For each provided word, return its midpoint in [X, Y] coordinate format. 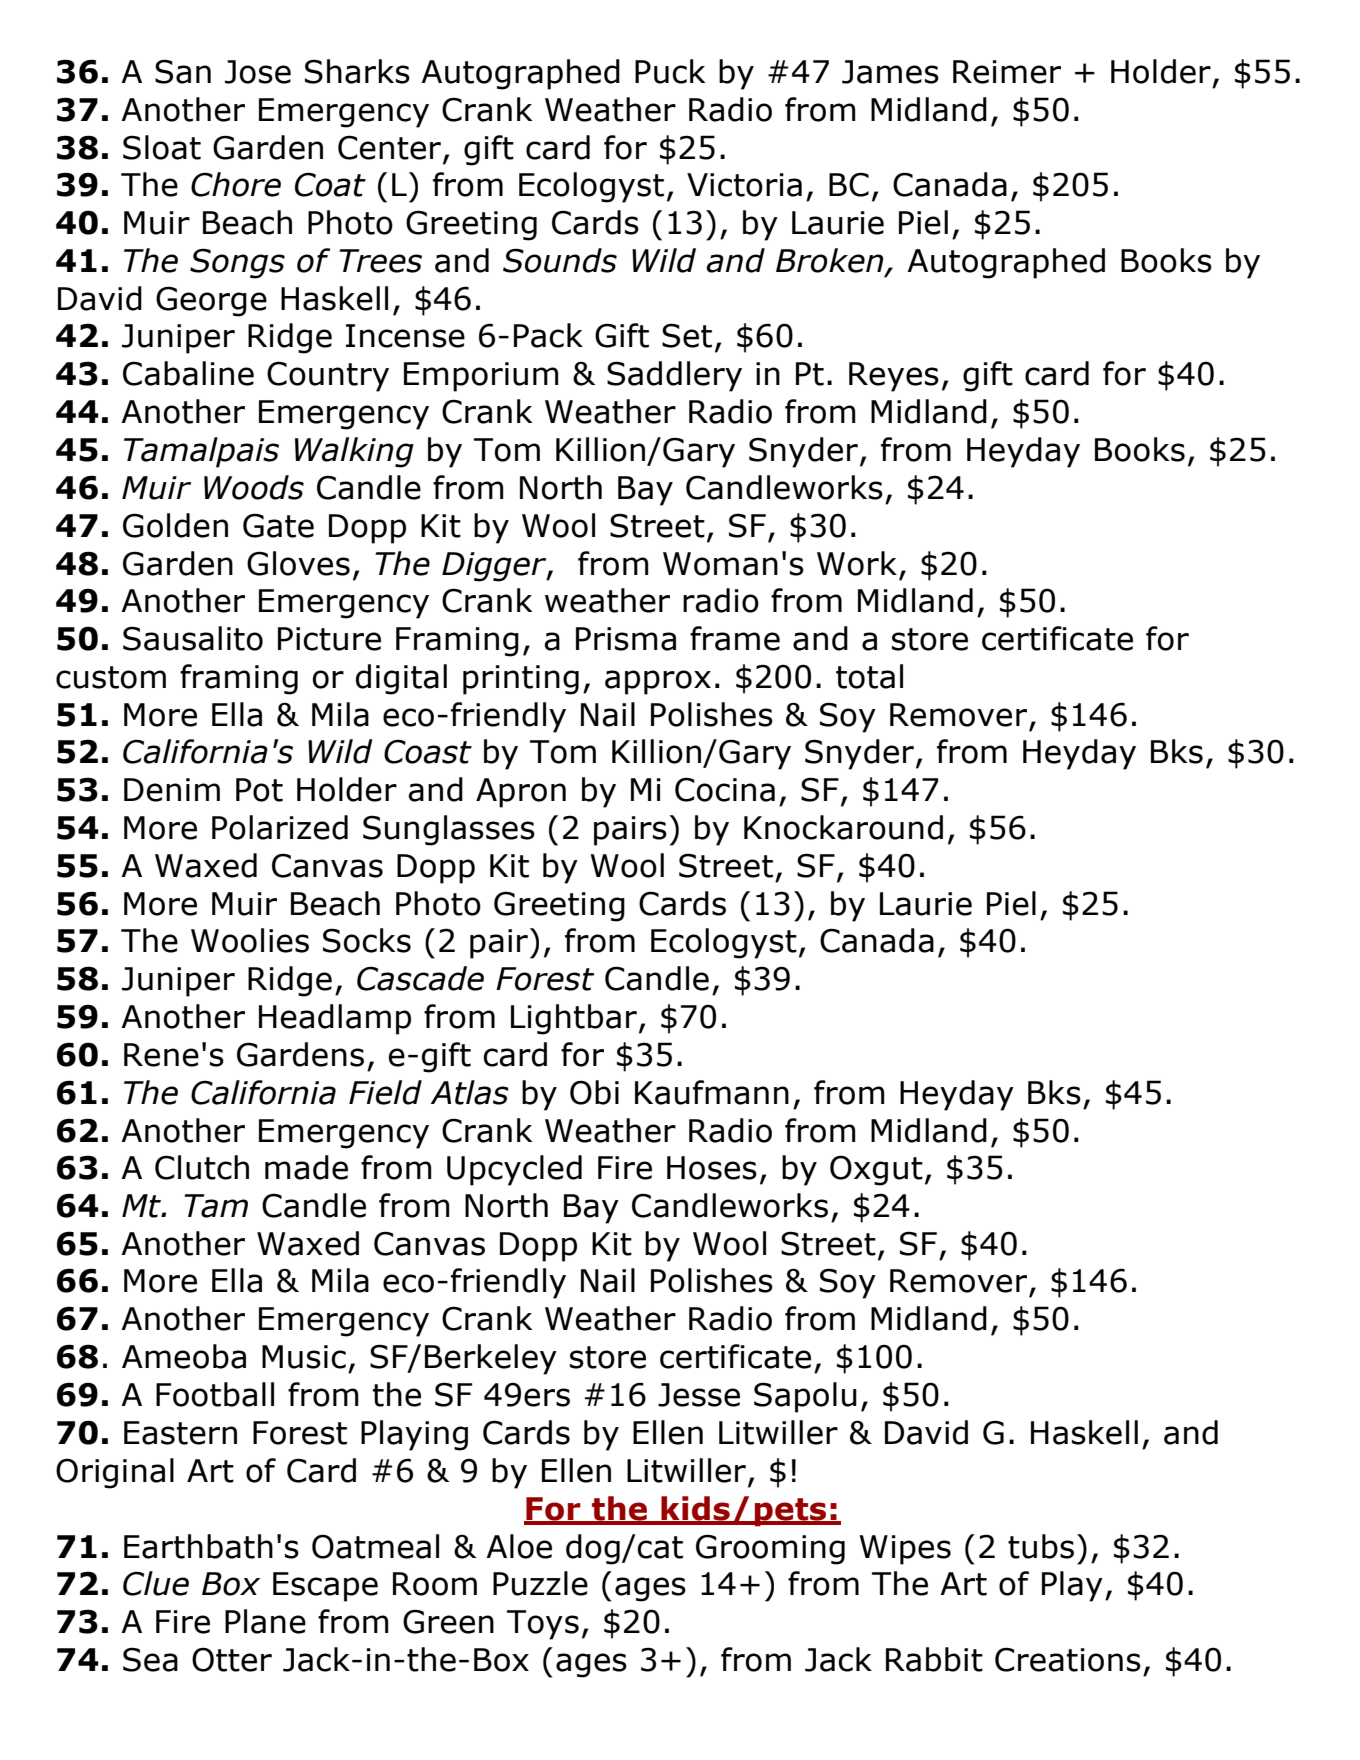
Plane [265, 1621]
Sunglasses [449, 830]
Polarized [280, 827]
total [869, 676]
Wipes [905, 1550]
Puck [670, 71]
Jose [258, 72]
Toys [543, 1625]
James [890, 72]
